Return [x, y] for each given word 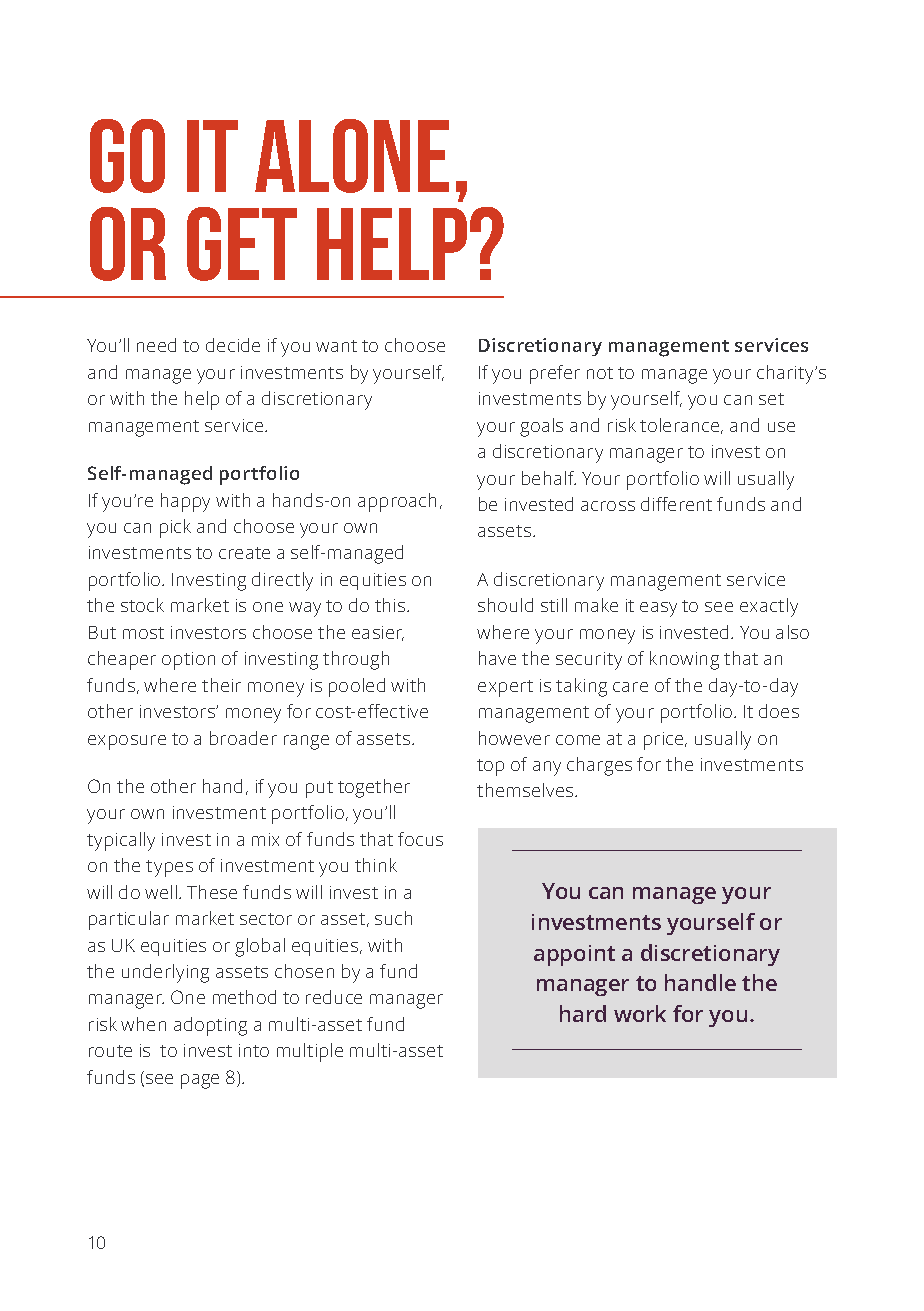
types [169, 868]
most [143, 633]
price [665, 741]
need [156, 345]
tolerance [681, 426]
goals [541, 427]
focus [420, 839]
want [336, 346]
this [391, 605]
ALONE [352, 156]
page [200, 1081]
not [600, 373]
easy [658, 609]
